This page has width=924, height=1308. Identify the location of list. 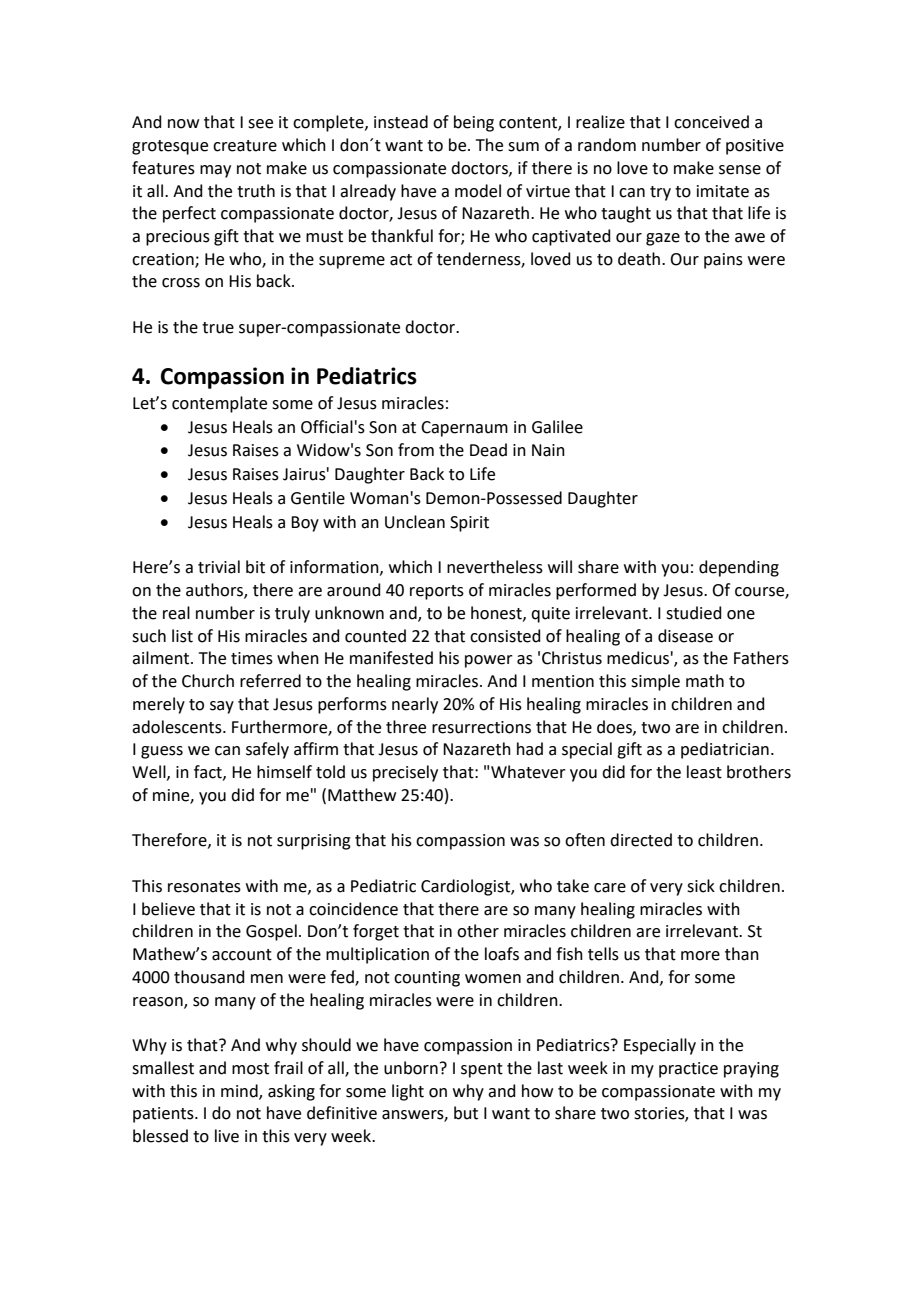
(182, 636).
